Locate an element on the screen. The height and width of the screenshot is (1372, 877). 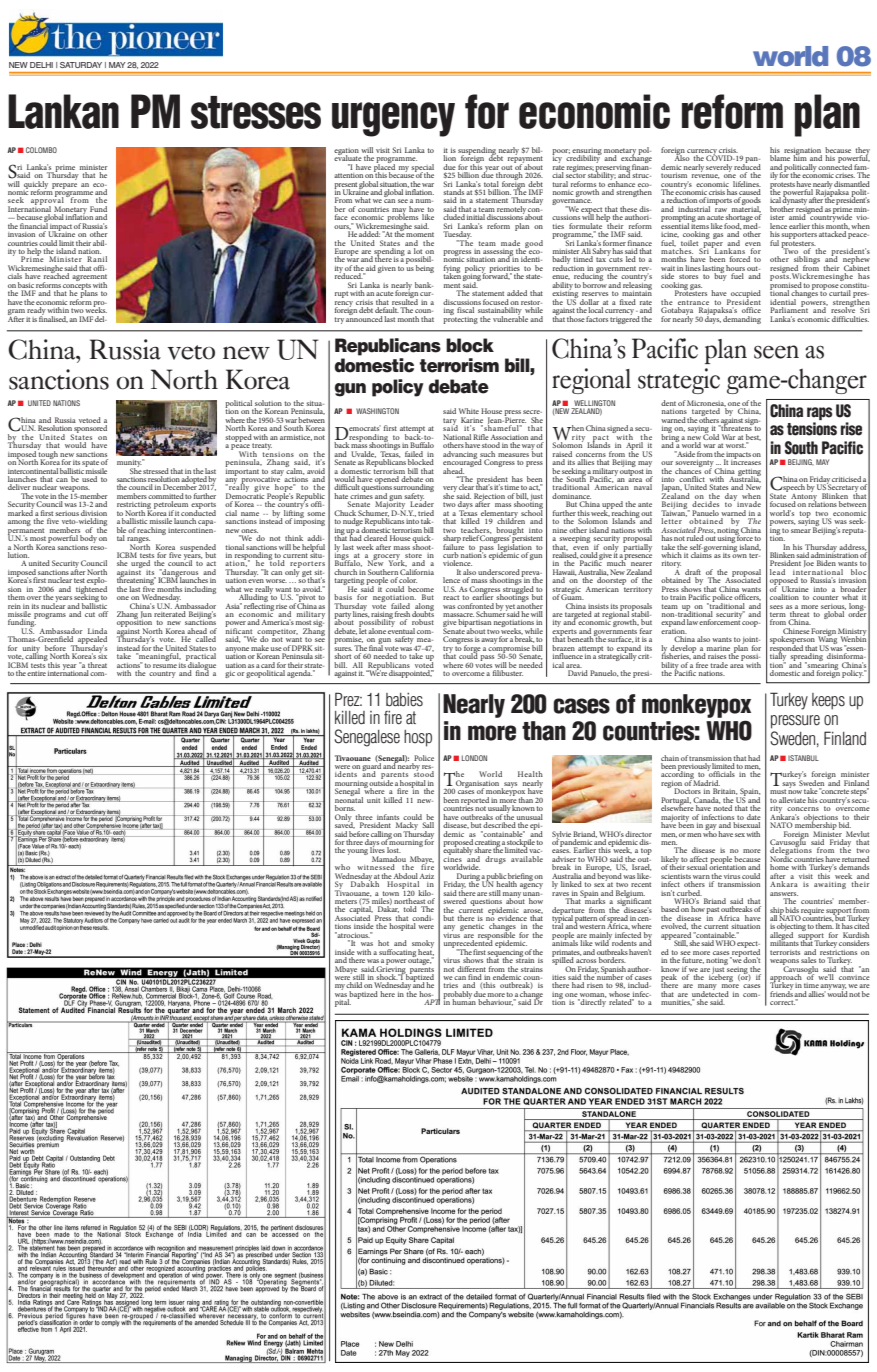
across is located at coordinates (586, 961).
